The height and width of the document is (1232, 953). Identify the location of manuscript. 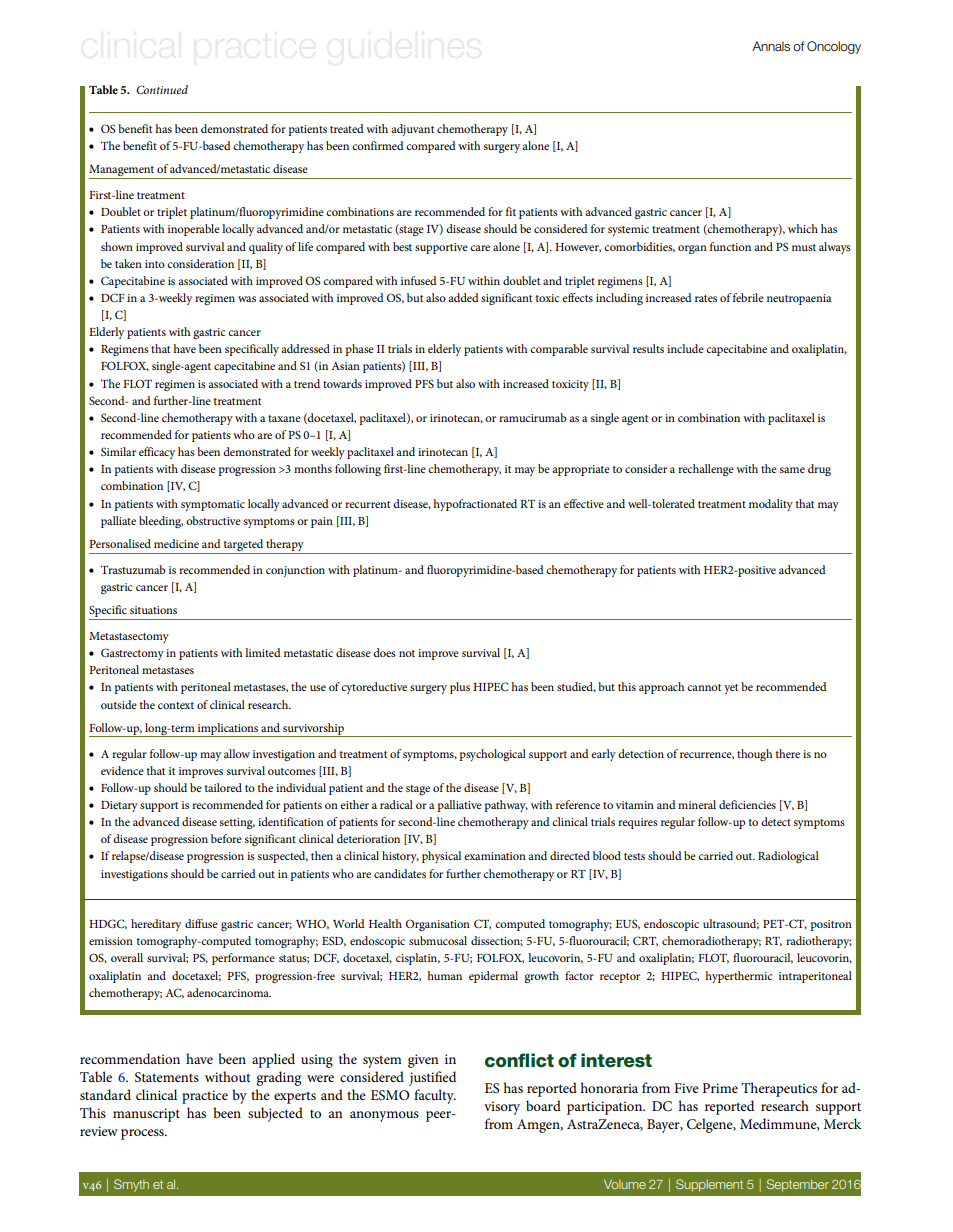
(146, 1115).
